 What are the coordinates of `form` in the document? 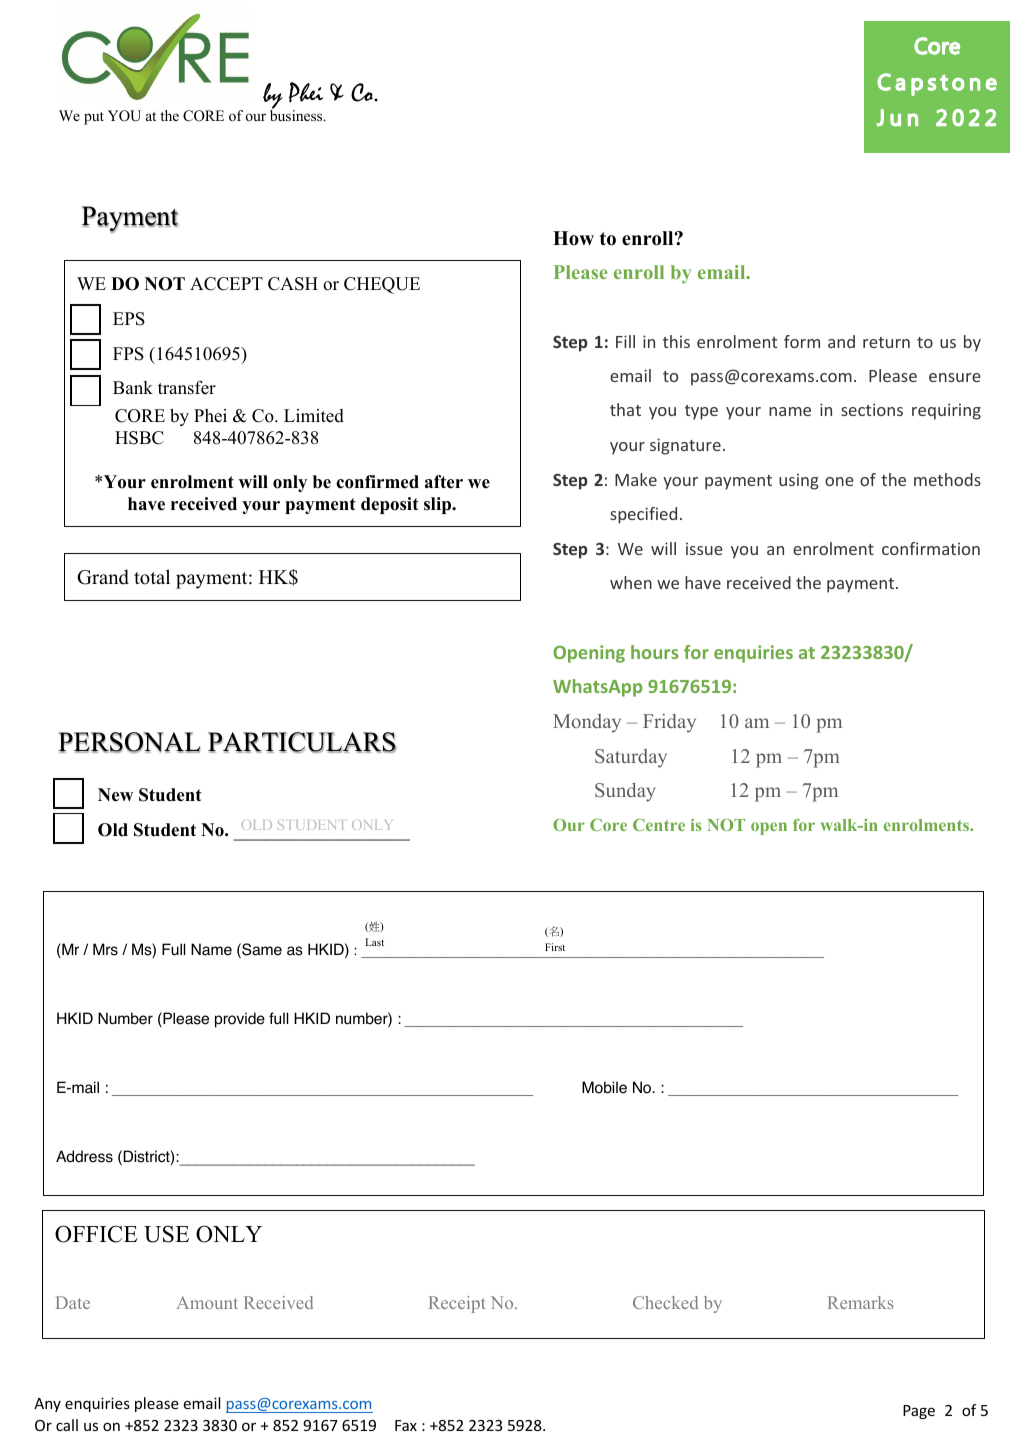 It's located at (802, 341).
